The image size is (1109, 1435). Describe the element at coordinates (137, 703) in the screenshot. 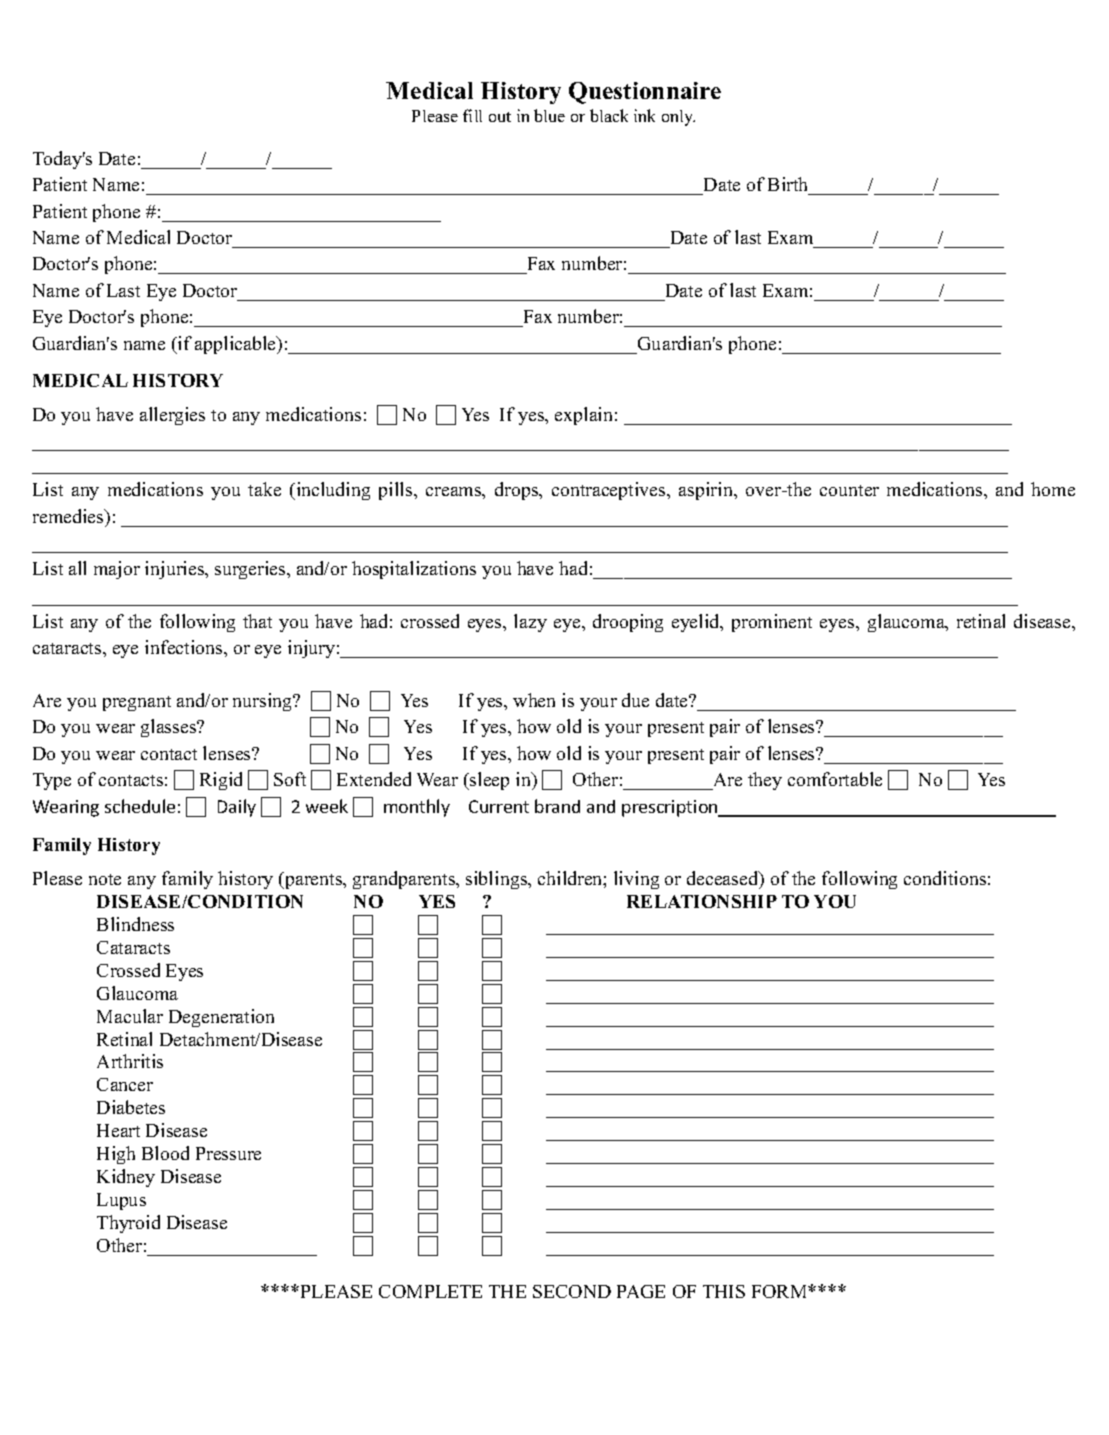

I see `pregnant` at that location.
